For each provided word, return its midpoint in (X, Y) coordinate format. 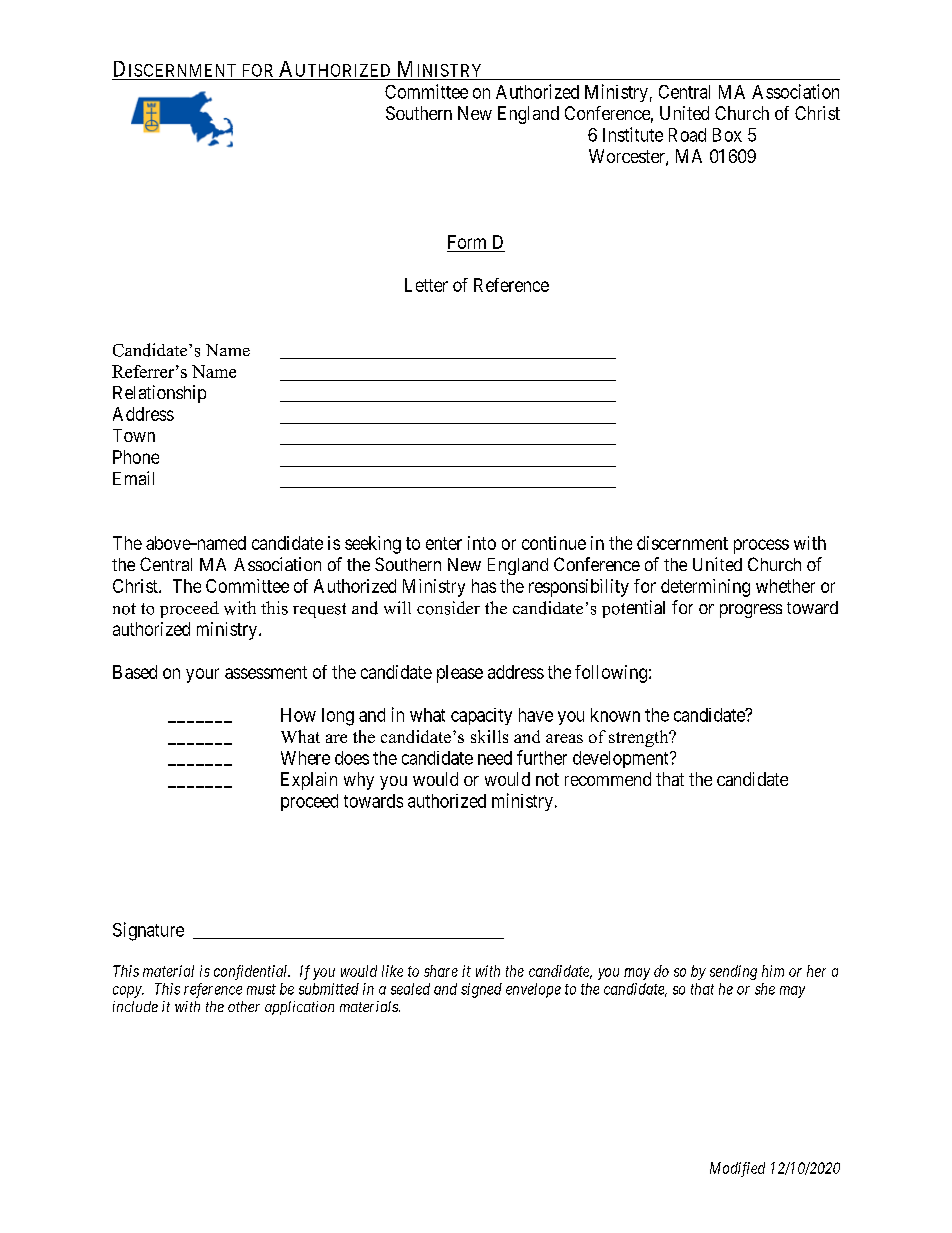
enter (444, 543)
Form (468, 243)
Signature (148, 931)
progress (751, 611)
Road (687, 135)
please (460, 674)
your (202, 675)
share (441, 971)
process (761, 546)
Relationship (159, 394)
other (244, 1006)
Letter (426, 285)
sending (733, 972)
